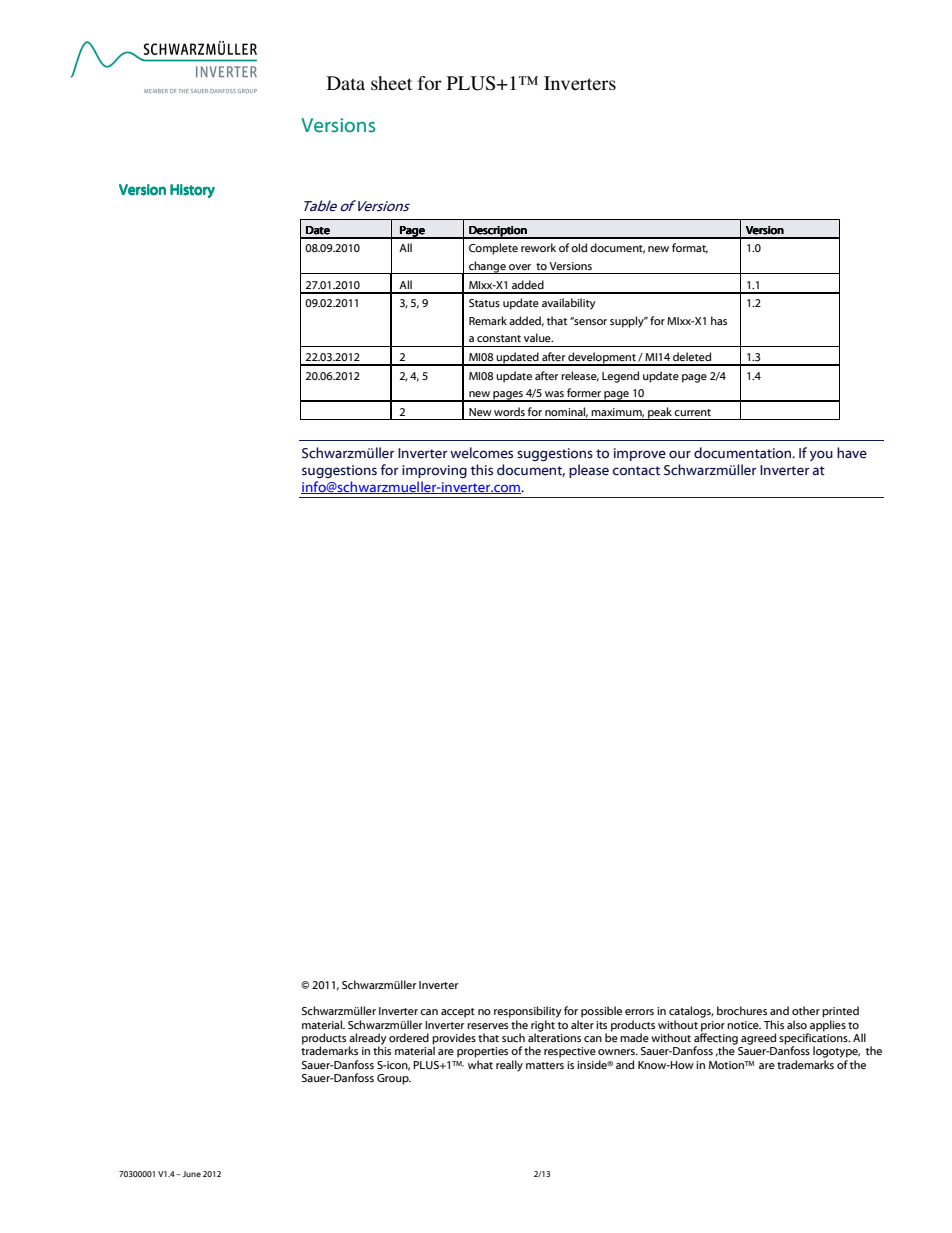 The image size is (952, 1233). I want to click on format, so click(690, 248).
